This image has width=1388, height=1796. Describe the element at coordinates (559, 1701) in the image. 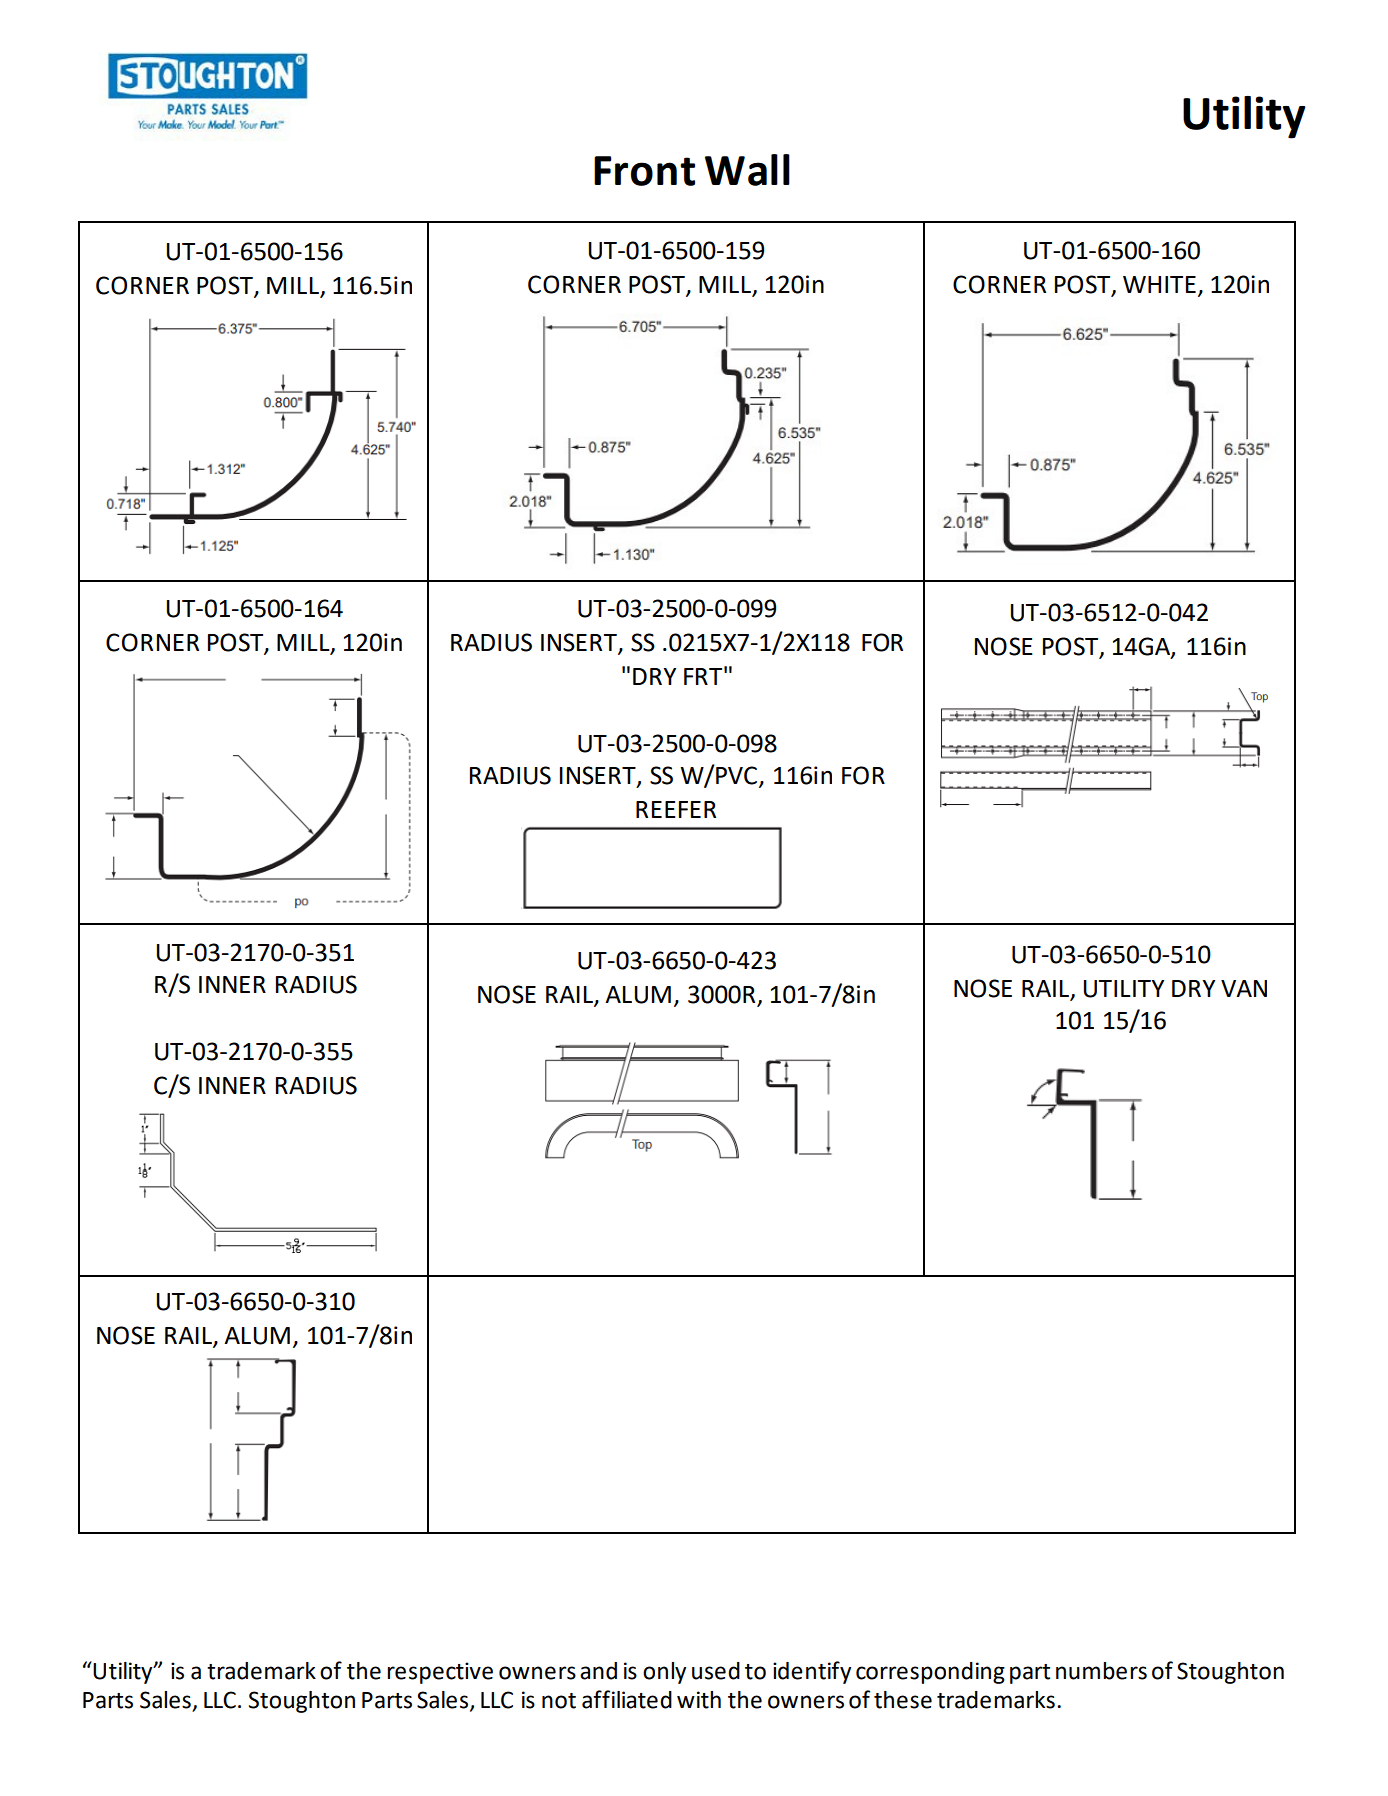

I see `not` at that location.
